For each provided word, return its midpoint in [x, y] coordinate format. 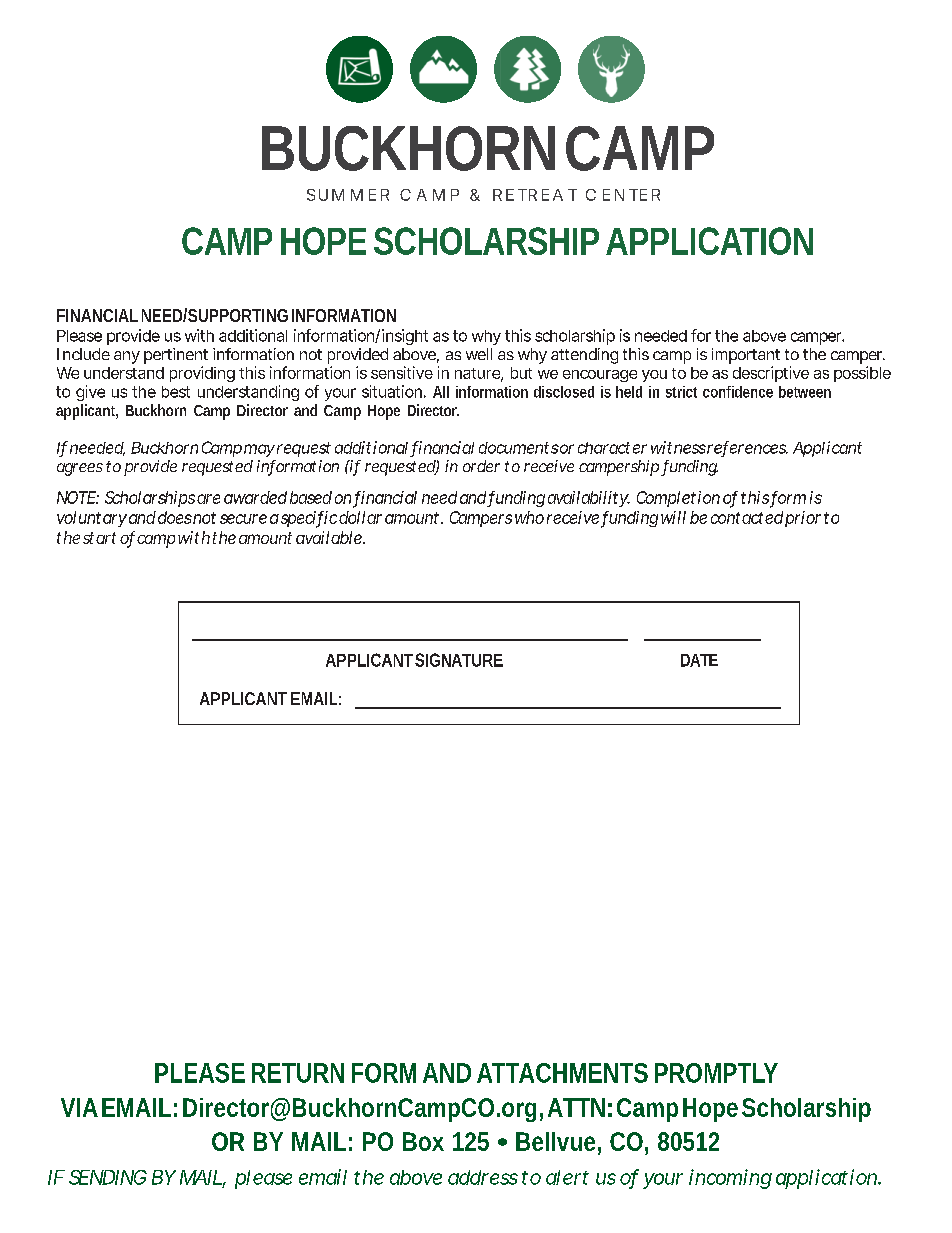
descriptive [771, 374]
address [483, 1177]
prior [803, 519]
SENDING [108, 1177]
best [176, 392]
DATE [699, 660]
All [441, 392]
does [173, 517]
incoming [730, 1179]
